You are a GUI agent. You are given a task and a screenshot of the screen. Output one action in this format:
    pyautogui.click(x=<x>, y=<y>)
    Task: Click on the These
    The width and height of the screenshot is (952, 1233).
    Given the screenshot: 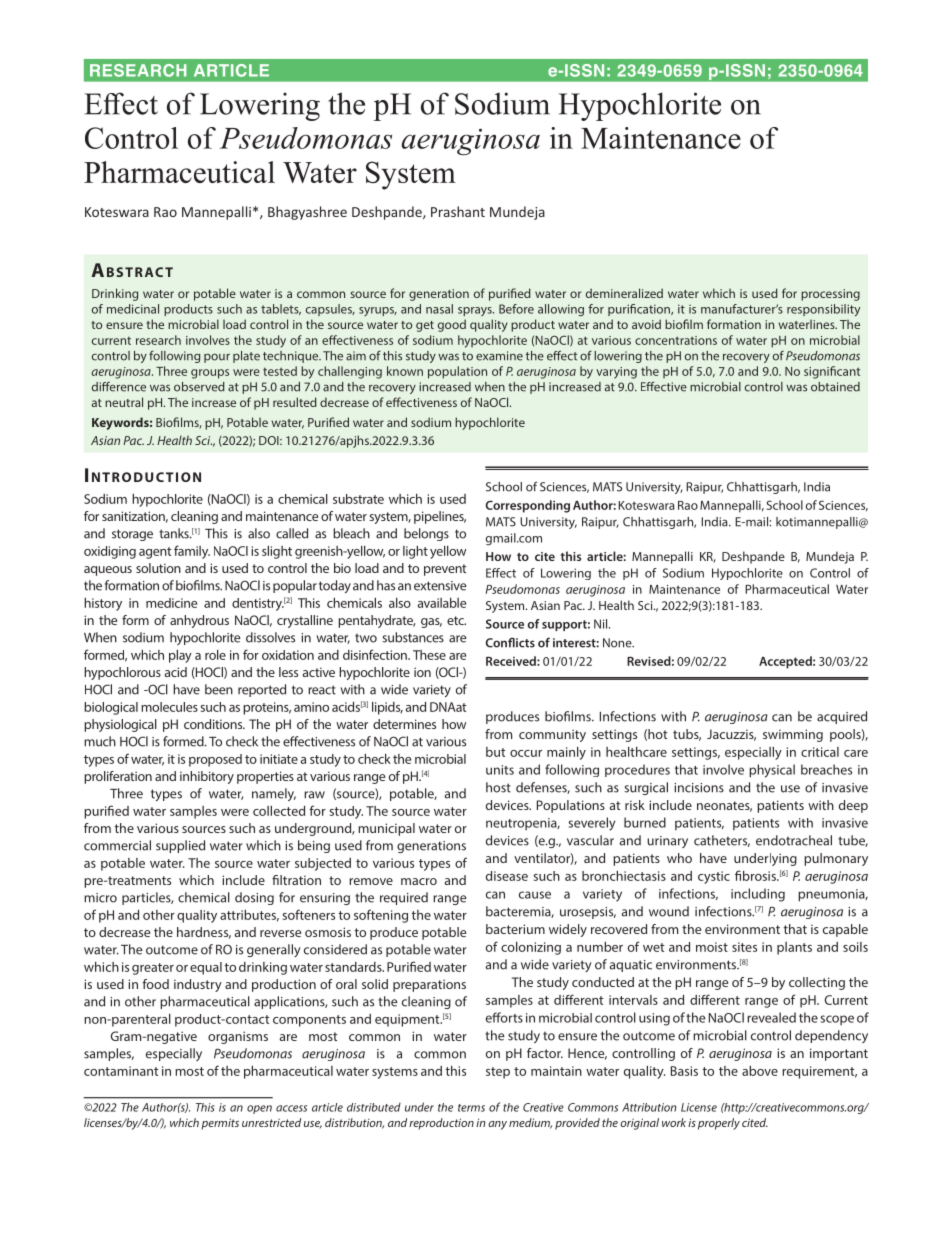 What is the action you would take?
    pyautogui.click(x=429, y=655)
